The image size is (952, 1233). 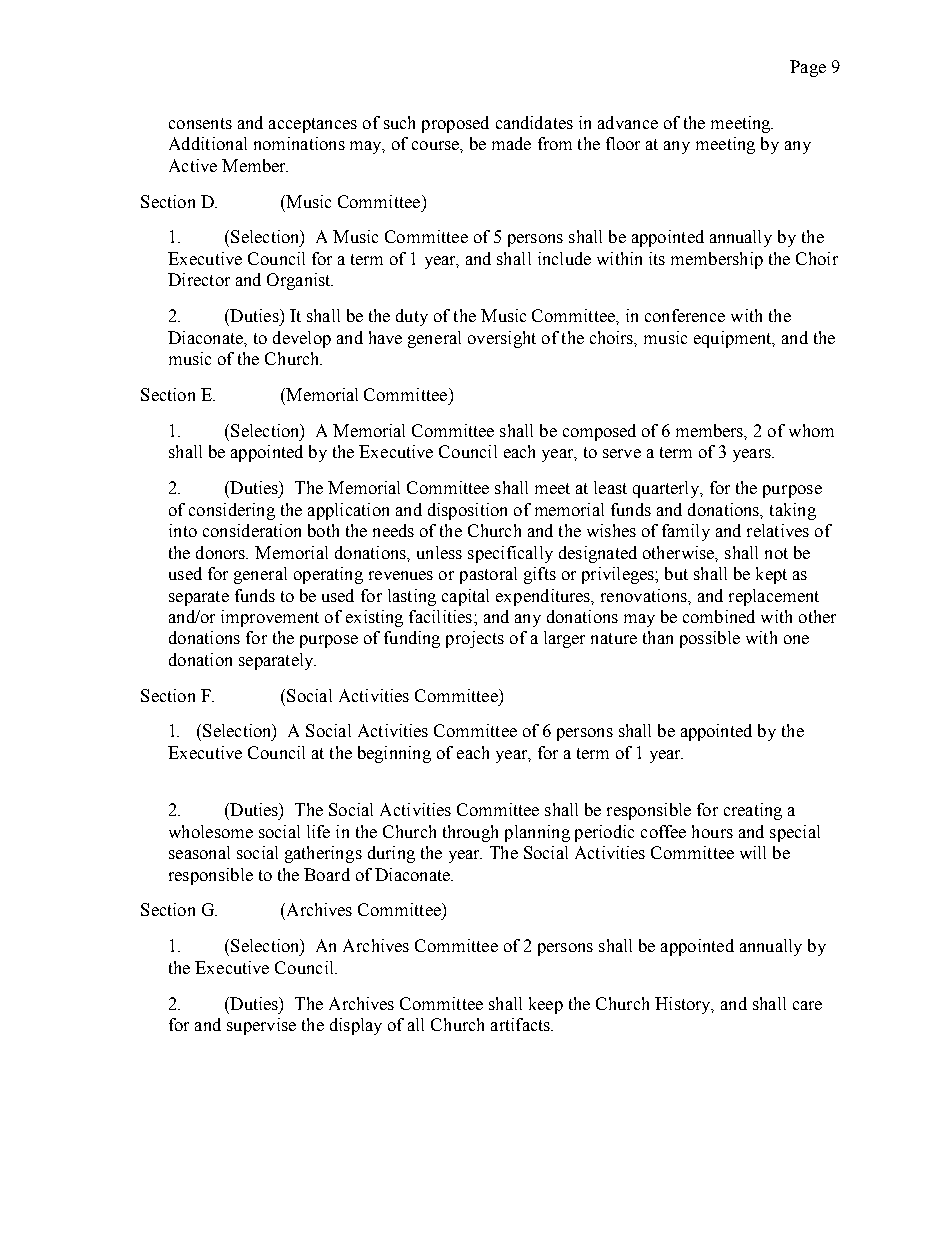 What do you see at coordinates (252, 530) in the screenshot?
I see `consideration` at bounding box center [252, 530].
